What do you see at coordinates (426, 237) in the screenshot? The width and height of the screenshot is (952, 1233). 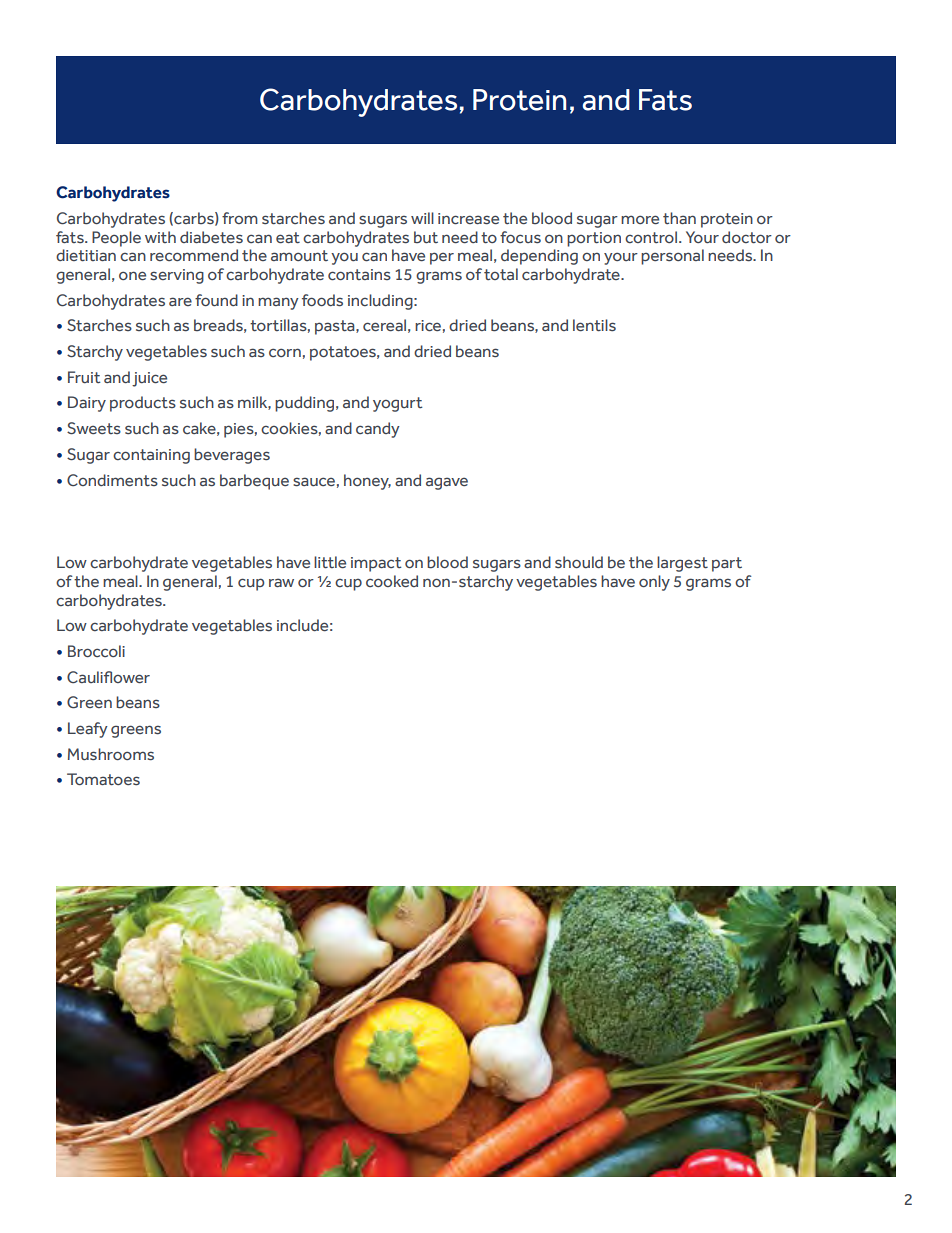 I see `but` at bounding box center [426, 237].
